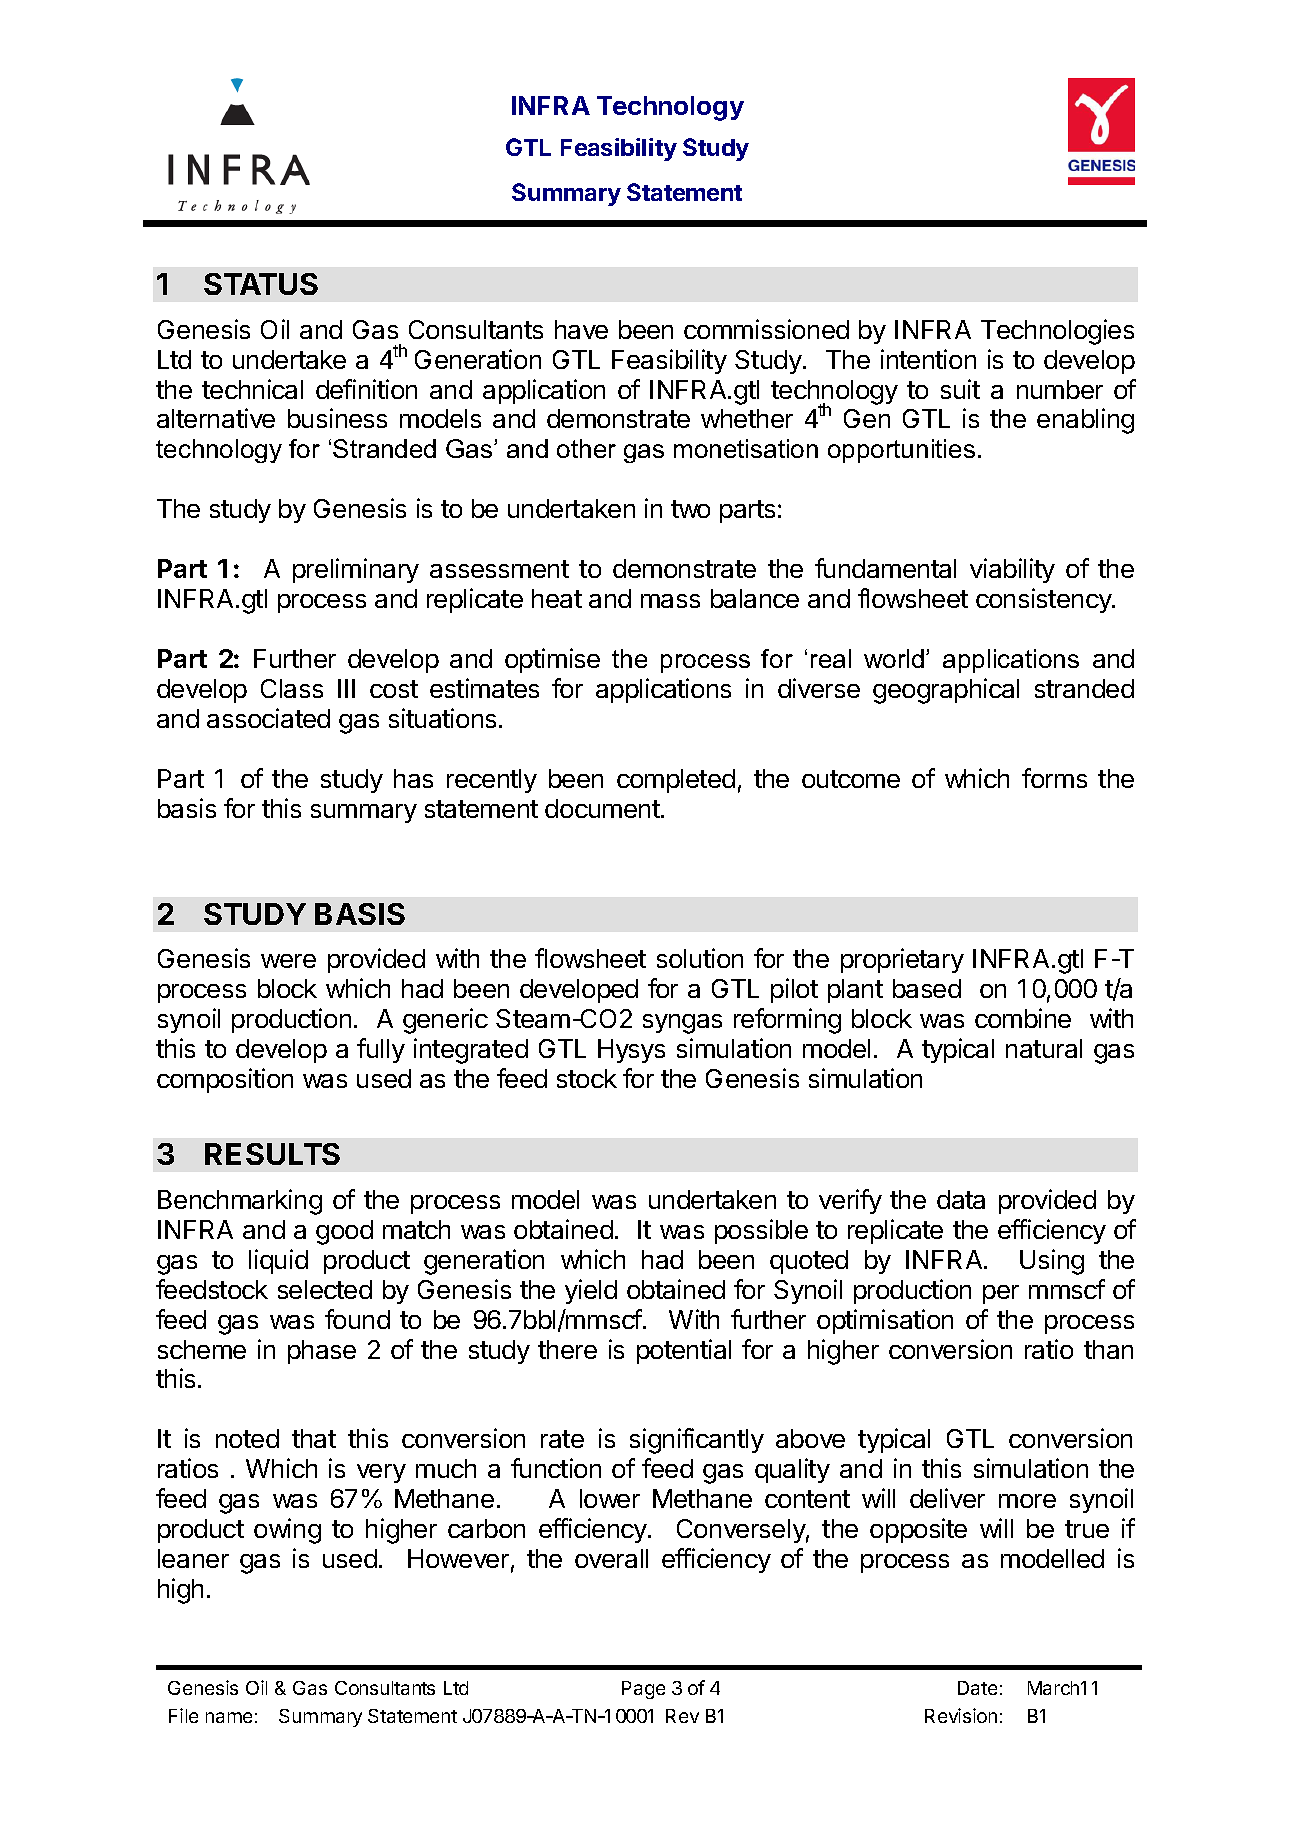  Describe the element at coordinates (581, 329) in the image. I see `have` at that location.
